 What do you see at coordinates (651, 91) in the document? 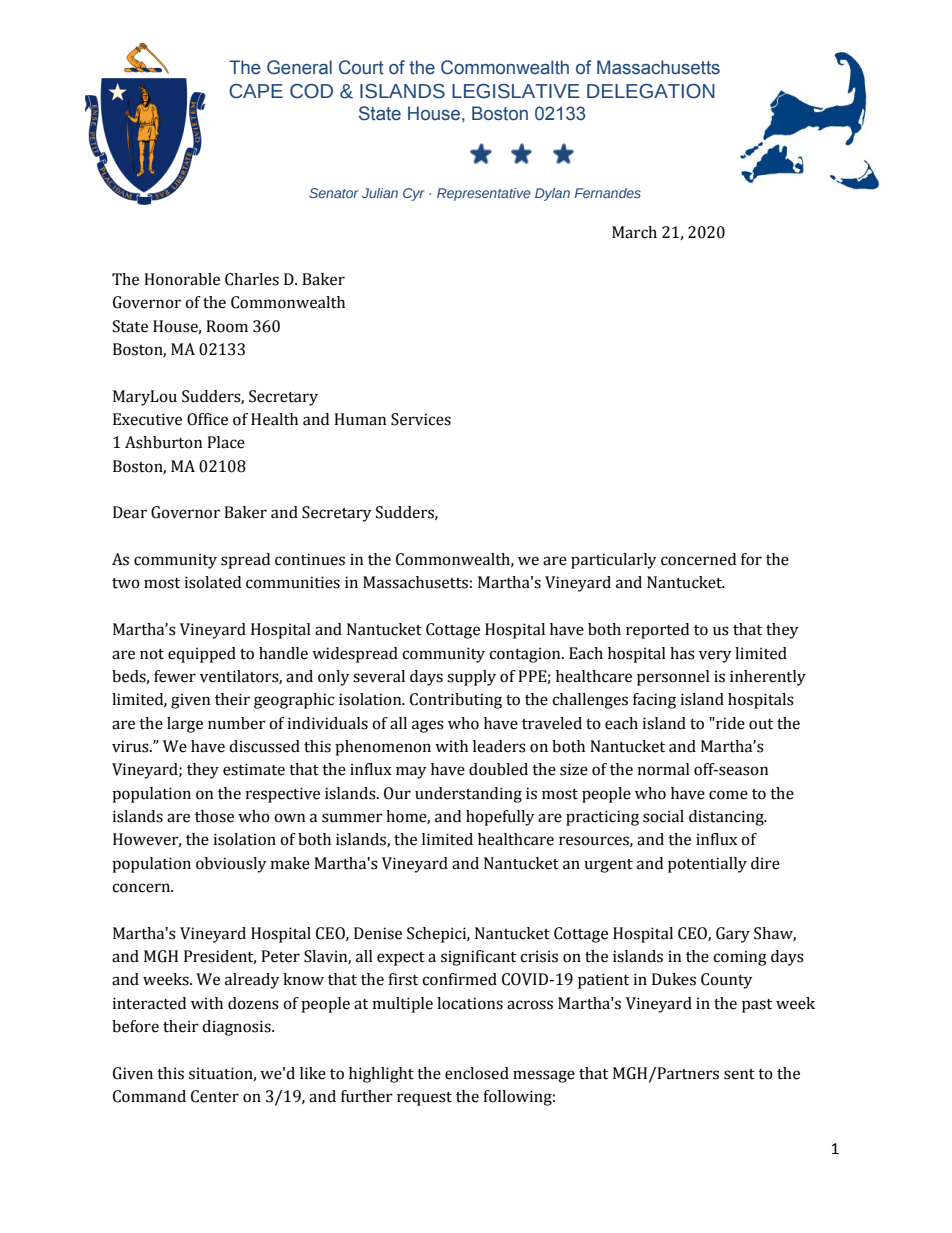
I see `DELEGATION` at bounding box center [651, 91].
